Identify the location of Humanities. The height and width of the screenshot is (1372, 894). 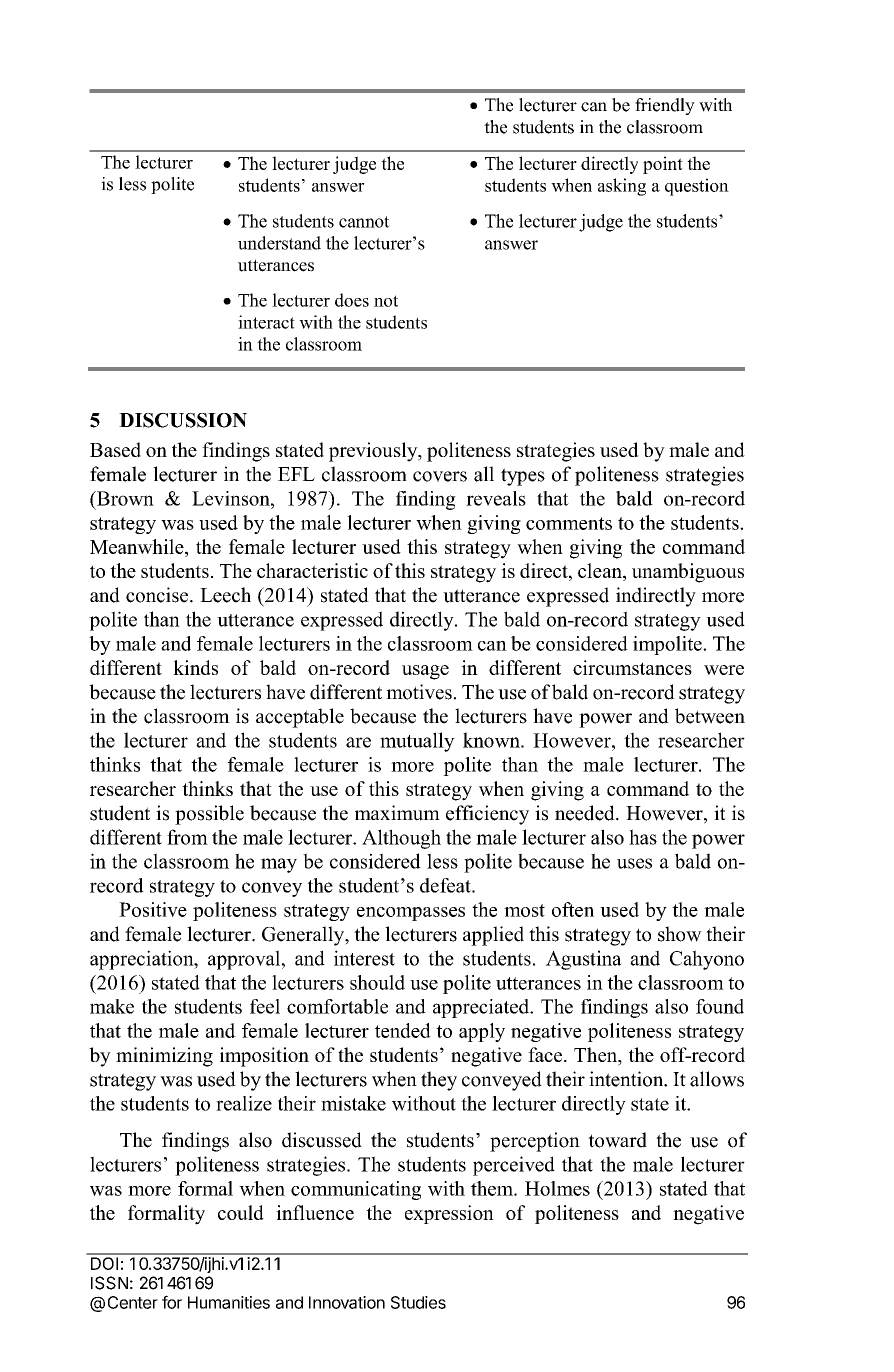
(229, 1302).
